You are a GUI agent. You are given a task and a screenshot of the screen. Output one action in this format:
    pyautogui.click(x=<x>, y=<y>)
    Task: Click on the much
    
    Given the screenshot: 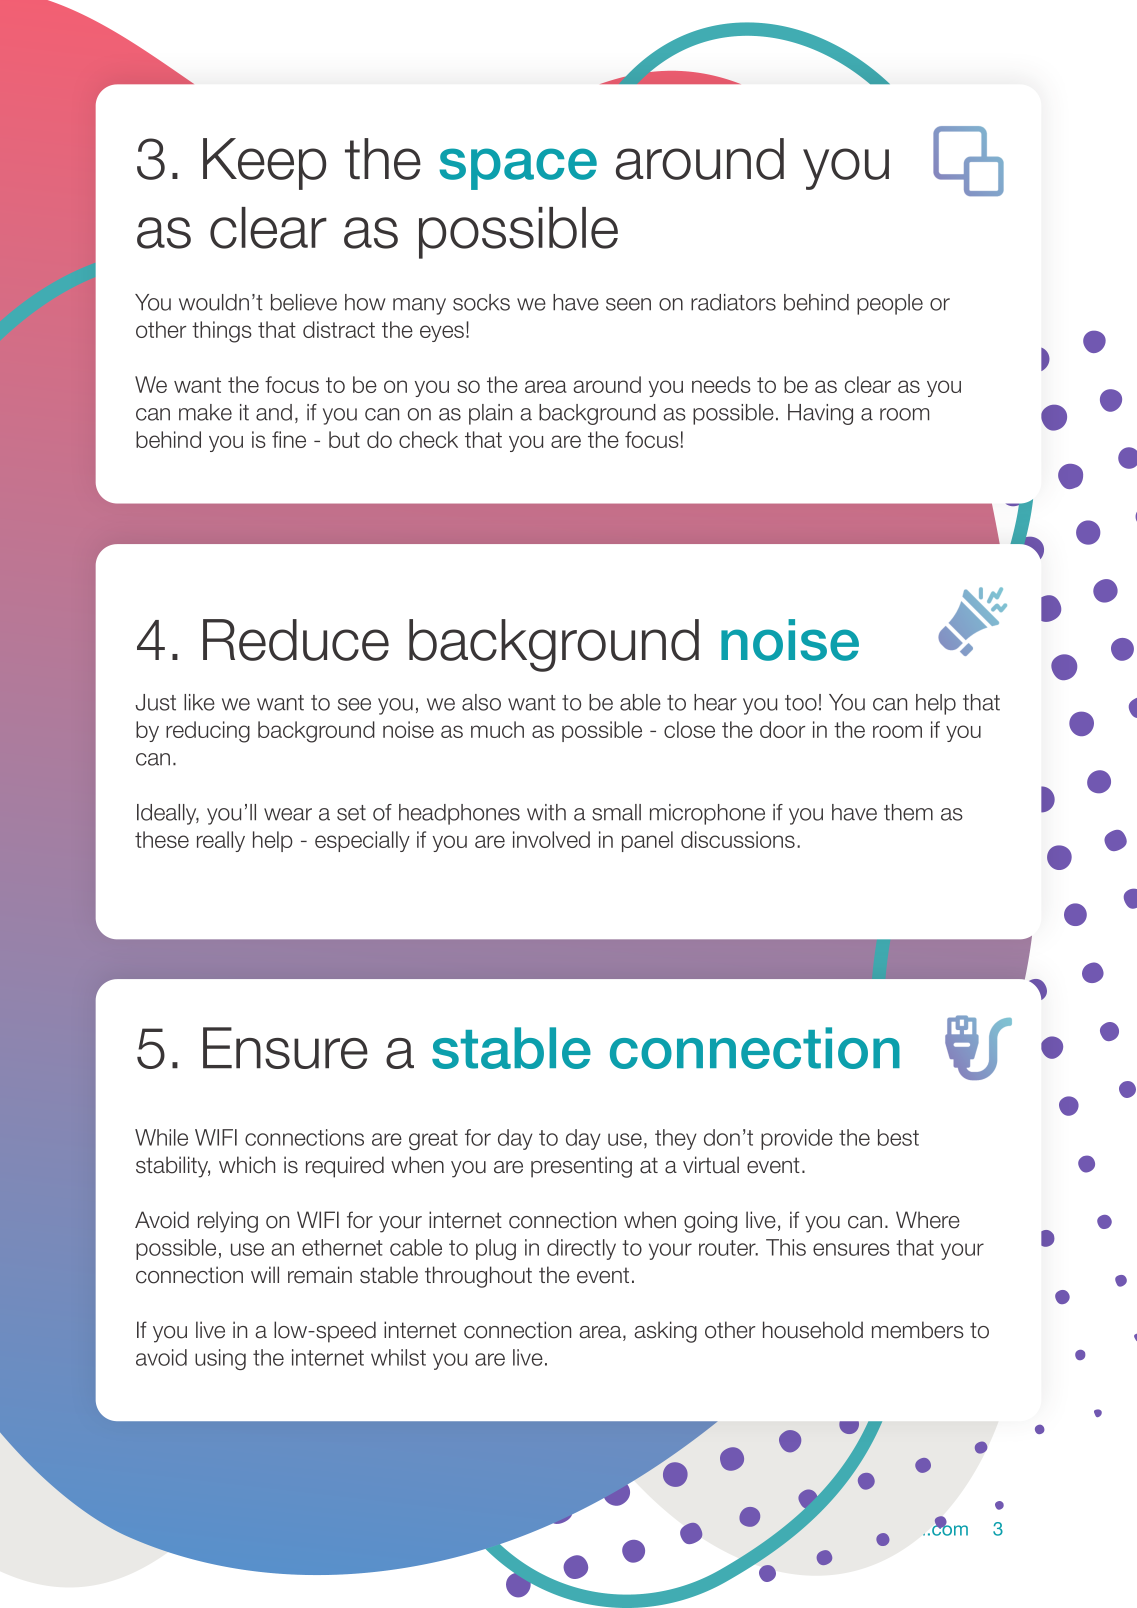 What is the action you would take?
    pyautogui.click(x=497, y=729)
